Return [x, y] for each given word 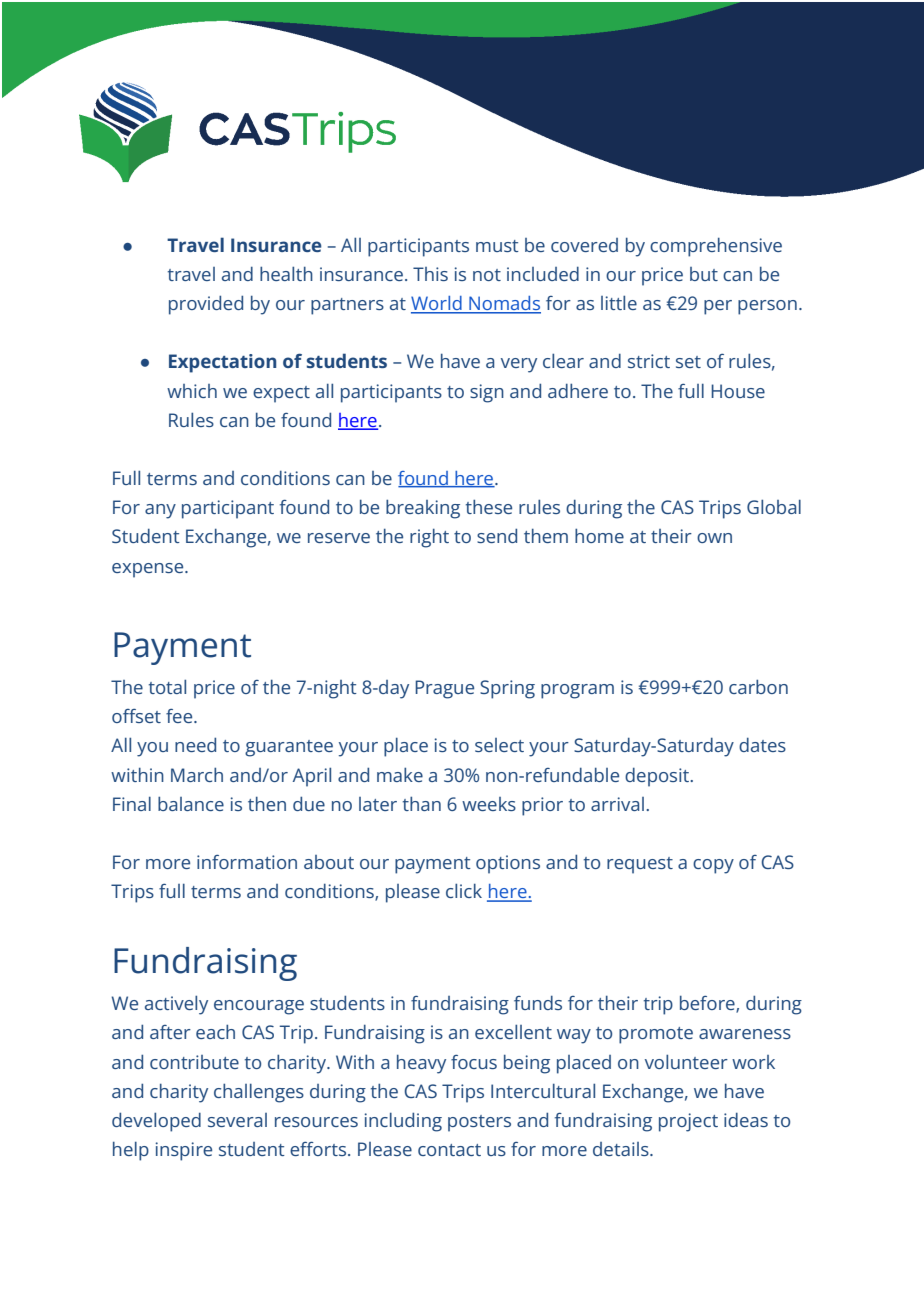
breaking [423, 509]
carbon [758, 686]
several [237, 1120]
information [247, 862]
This [430, 274]
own [714, 538]
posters [479, 1123]
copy [713, 866]
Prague [444, 689]
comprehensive [716, 247]
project [688, 1122]
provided [206, 305]
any [160, 511]
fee [180, 716]
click [464, 890]
